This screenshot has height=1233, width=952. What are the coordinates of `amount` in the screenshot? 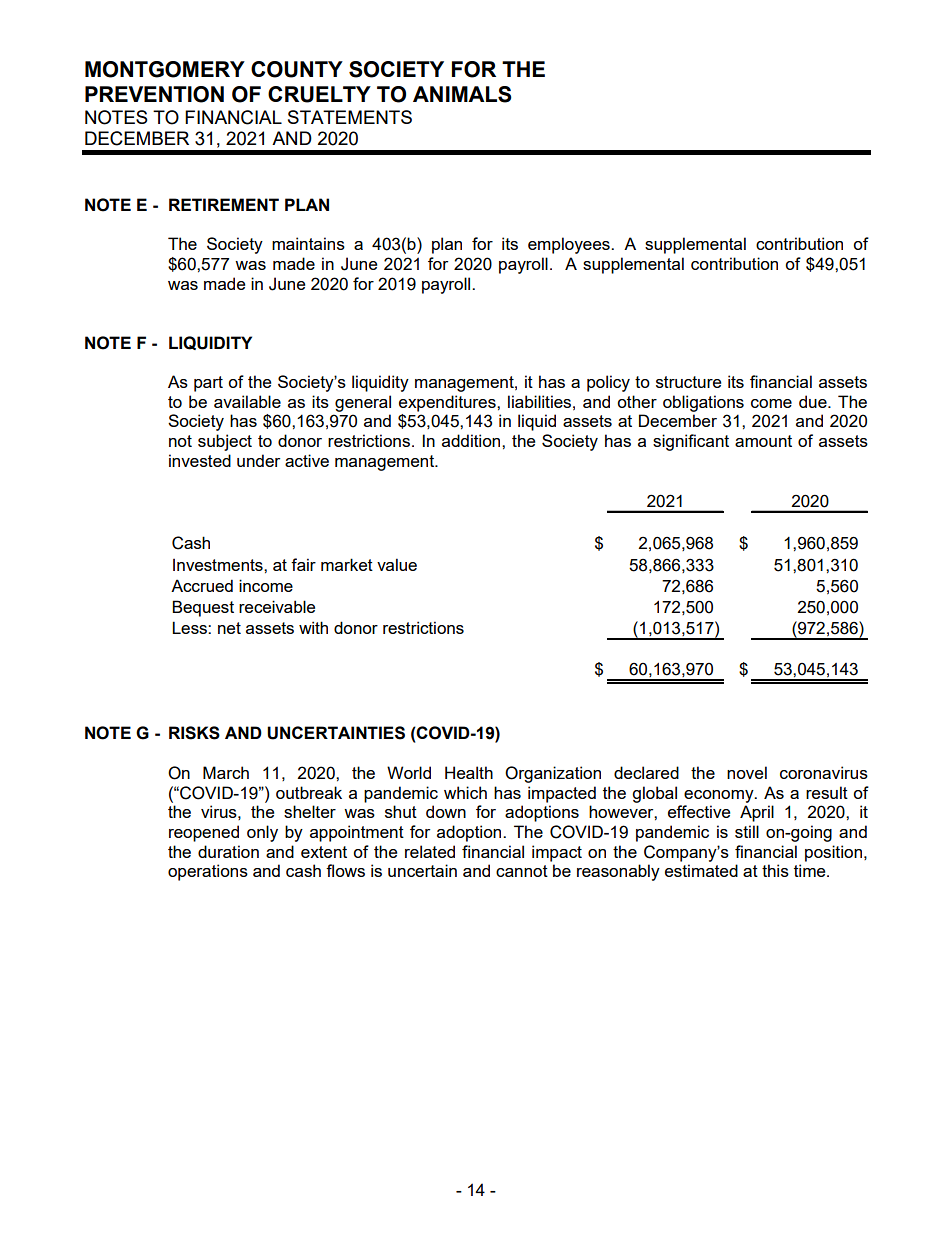 It's located at (763, 441).
